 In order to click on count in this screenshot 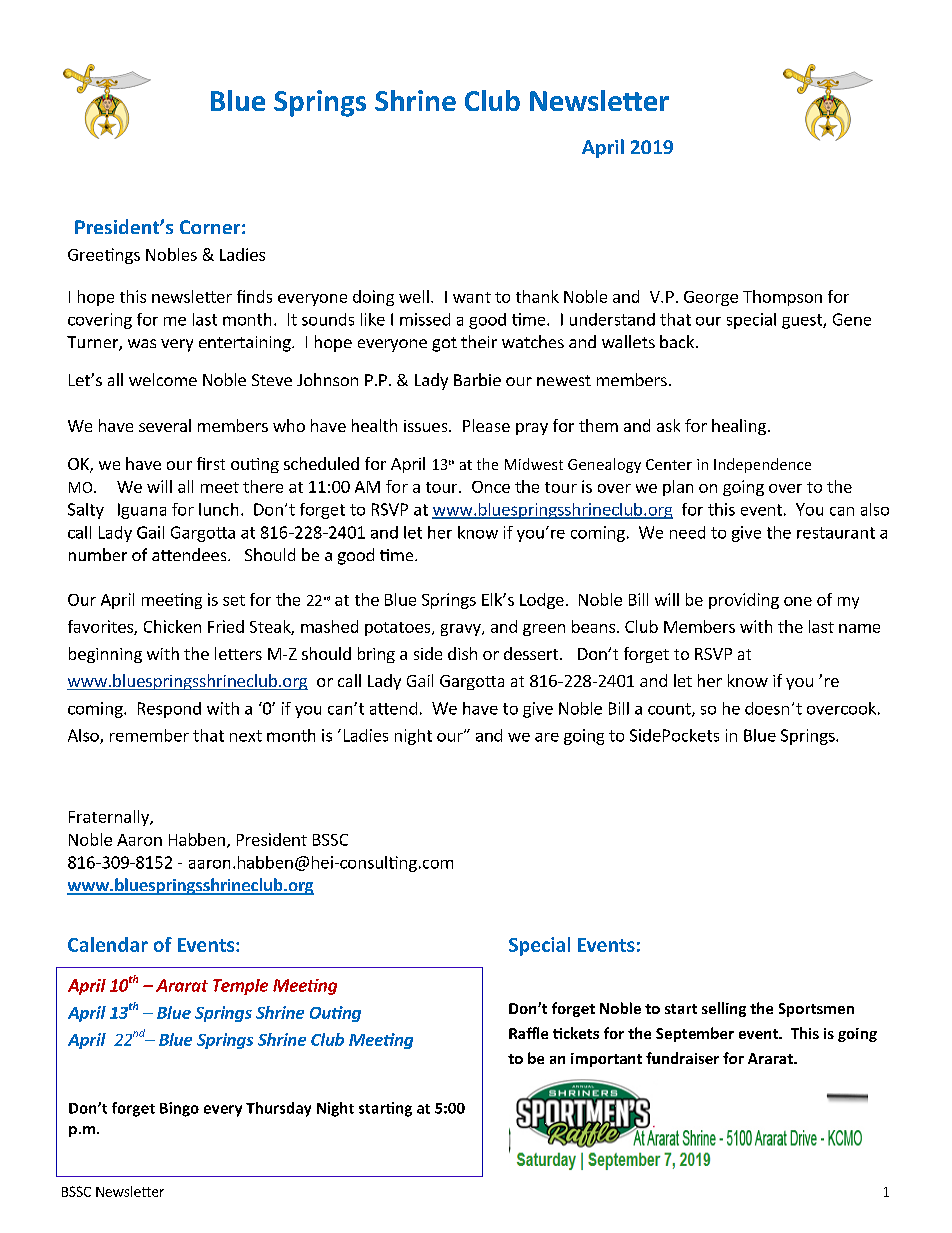, I will do `click(670, 710)`.
